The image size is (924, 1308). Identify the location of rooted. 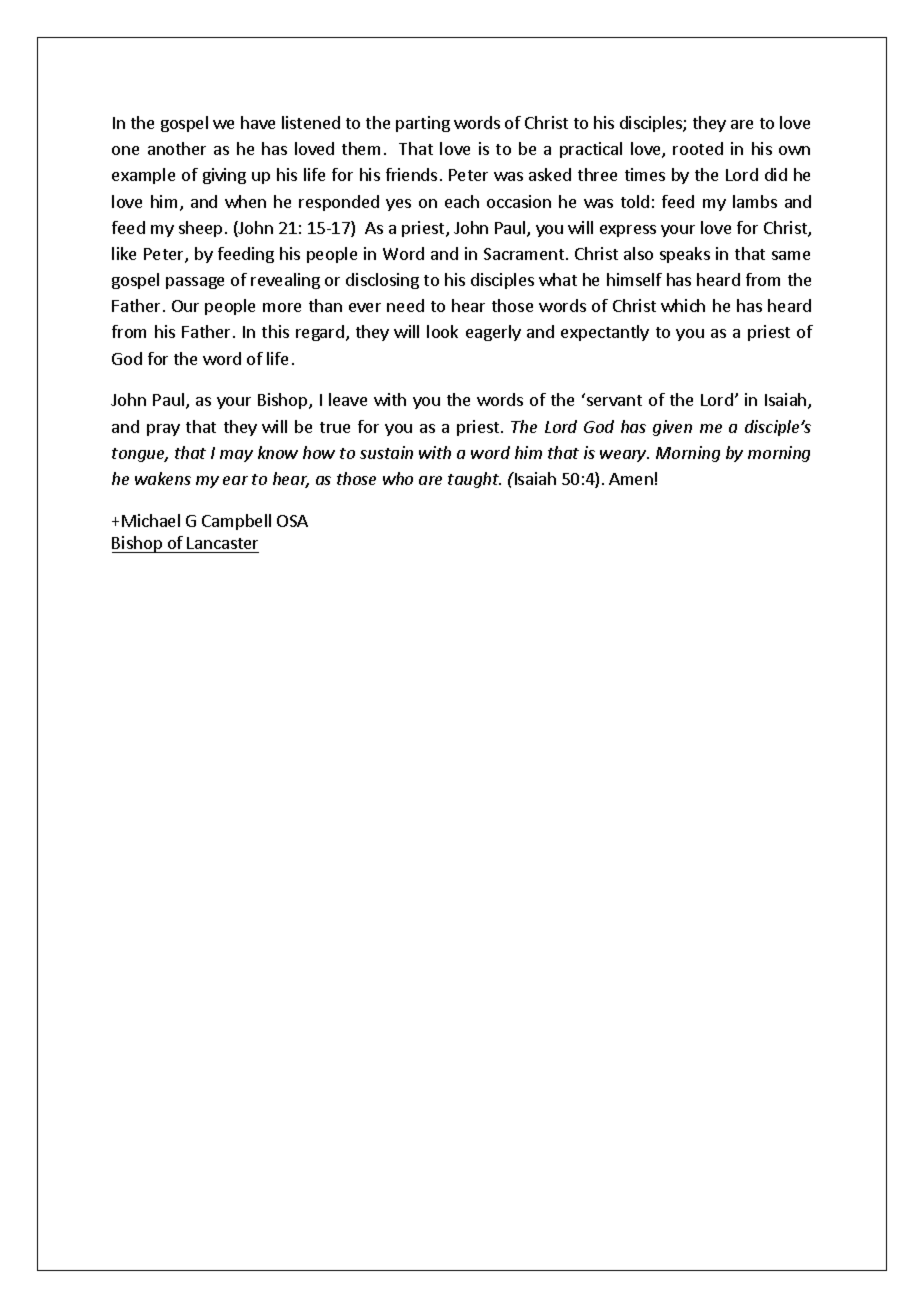
(698, 148).
